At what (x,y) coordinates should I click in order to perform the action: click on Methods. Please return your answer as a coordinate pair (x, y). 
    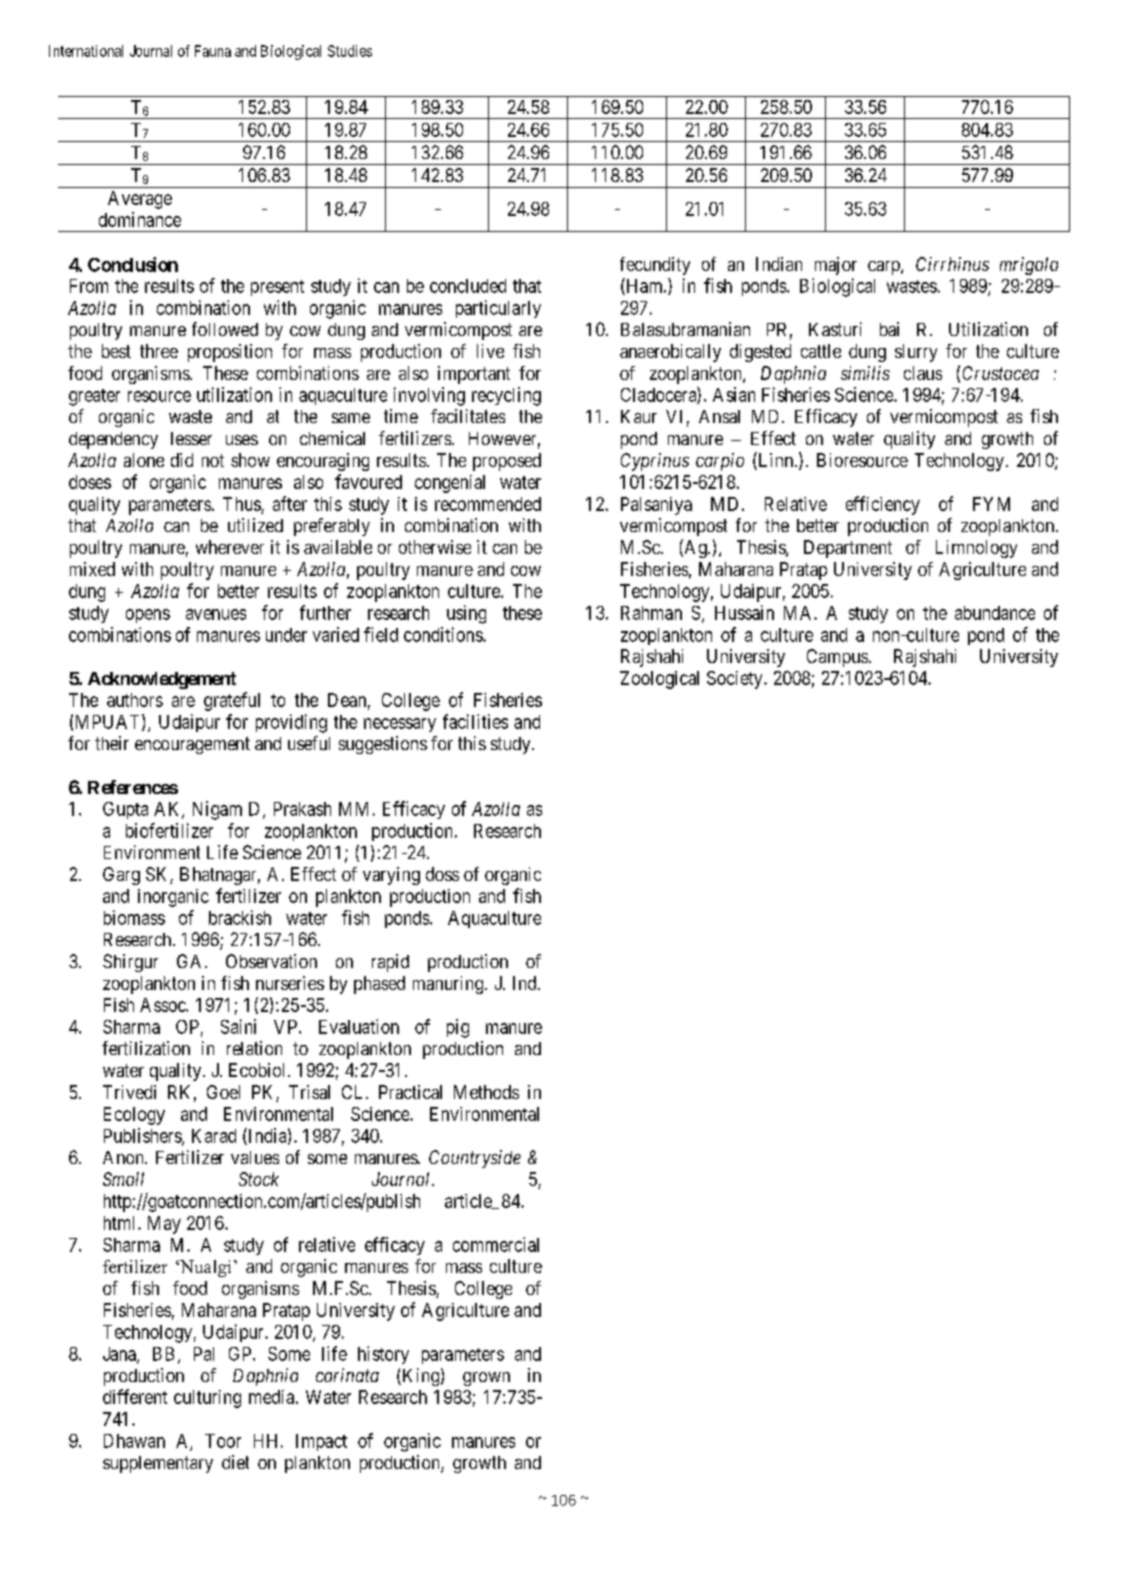
    Looking at the image, I should click on (486, 1092).
